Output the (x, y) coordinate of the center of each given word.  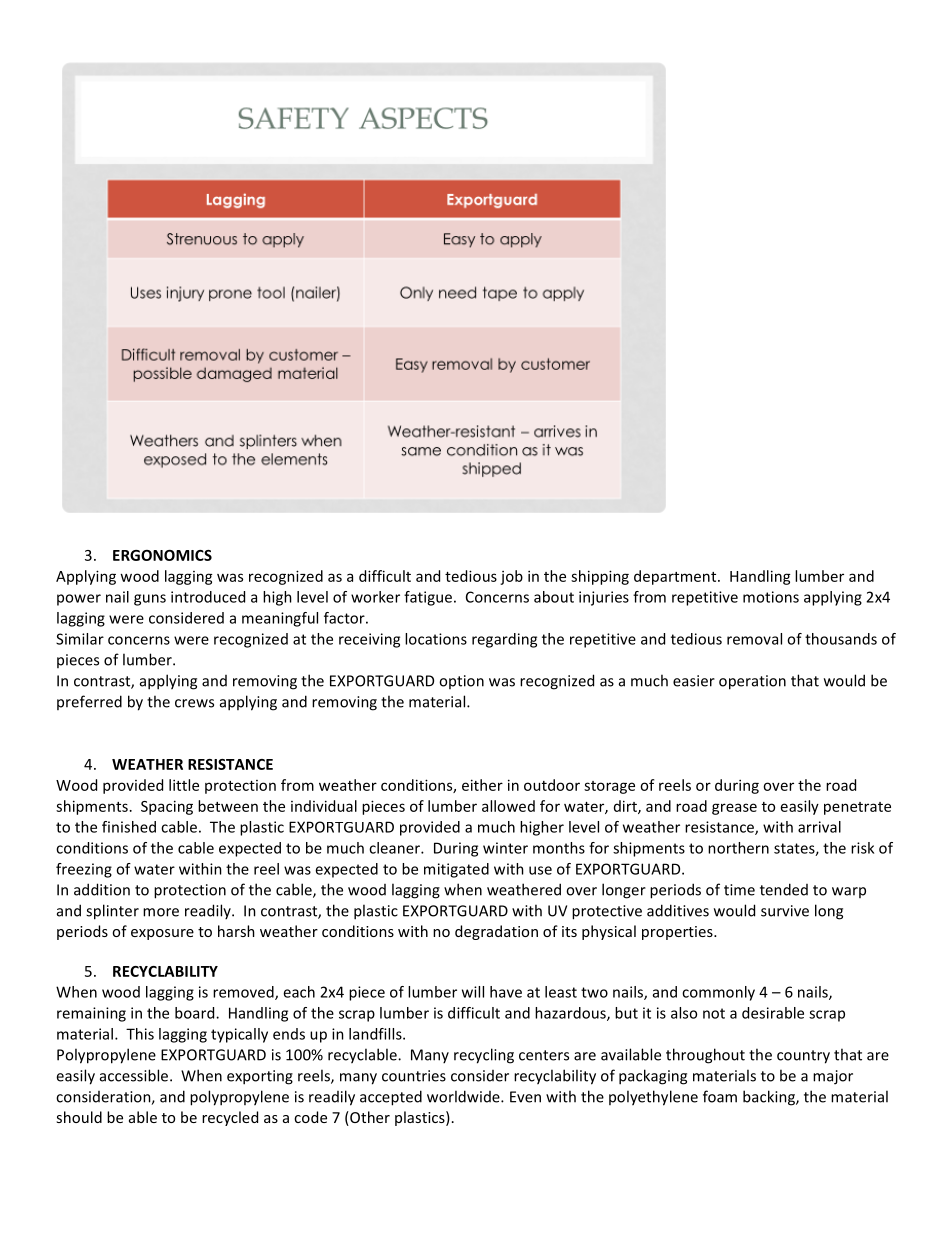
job (511, 577)
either (482, 785)
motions (771, 597)
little (184, 785)
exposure (162, 934)
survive (785, 911)
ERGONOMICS (162, 555)
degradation (496, 932)
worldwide (464, 1096)
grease (734, 809)
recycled (230, 1118)
